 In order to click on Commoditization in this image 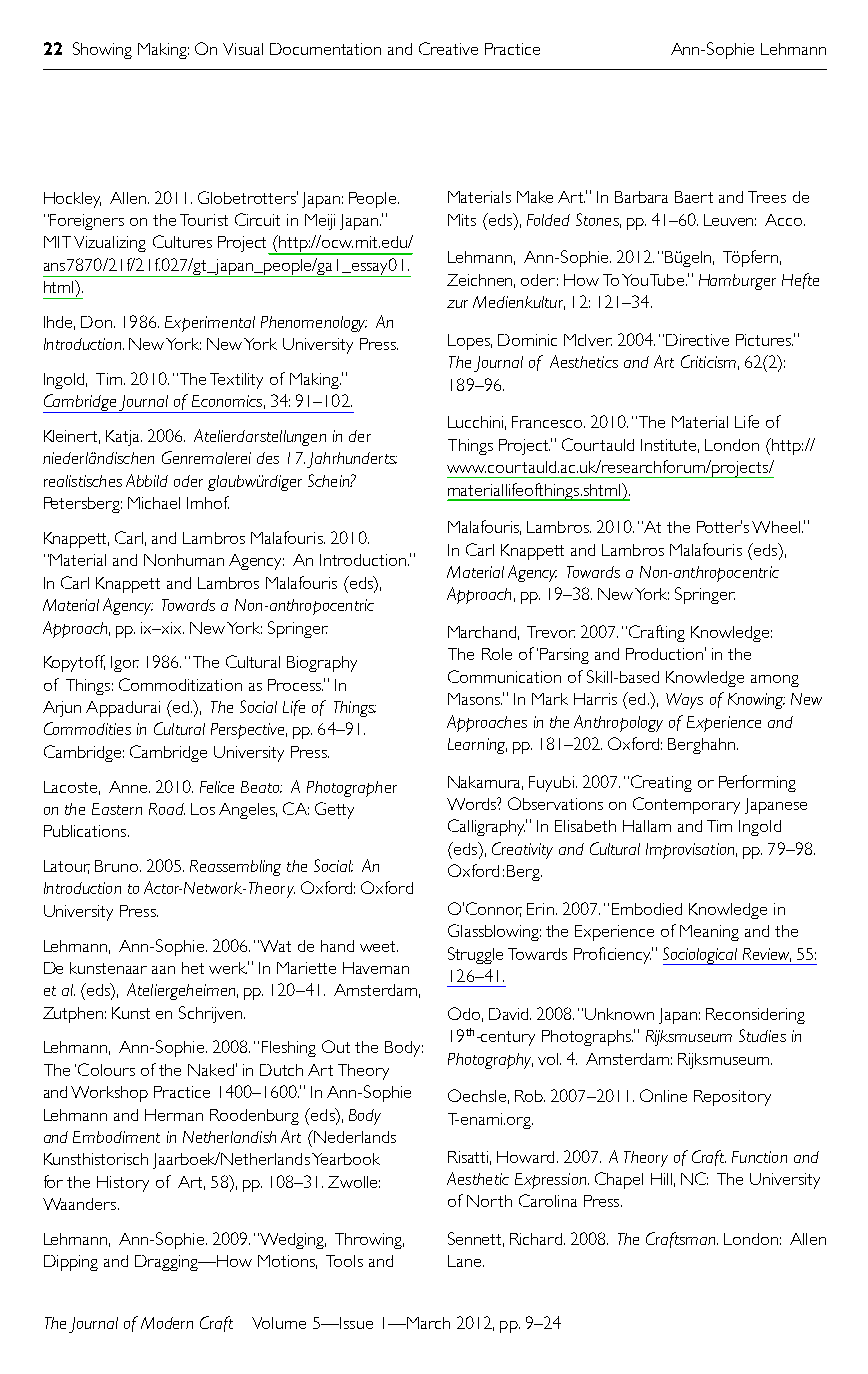, I will do `click(180, 684)`.
